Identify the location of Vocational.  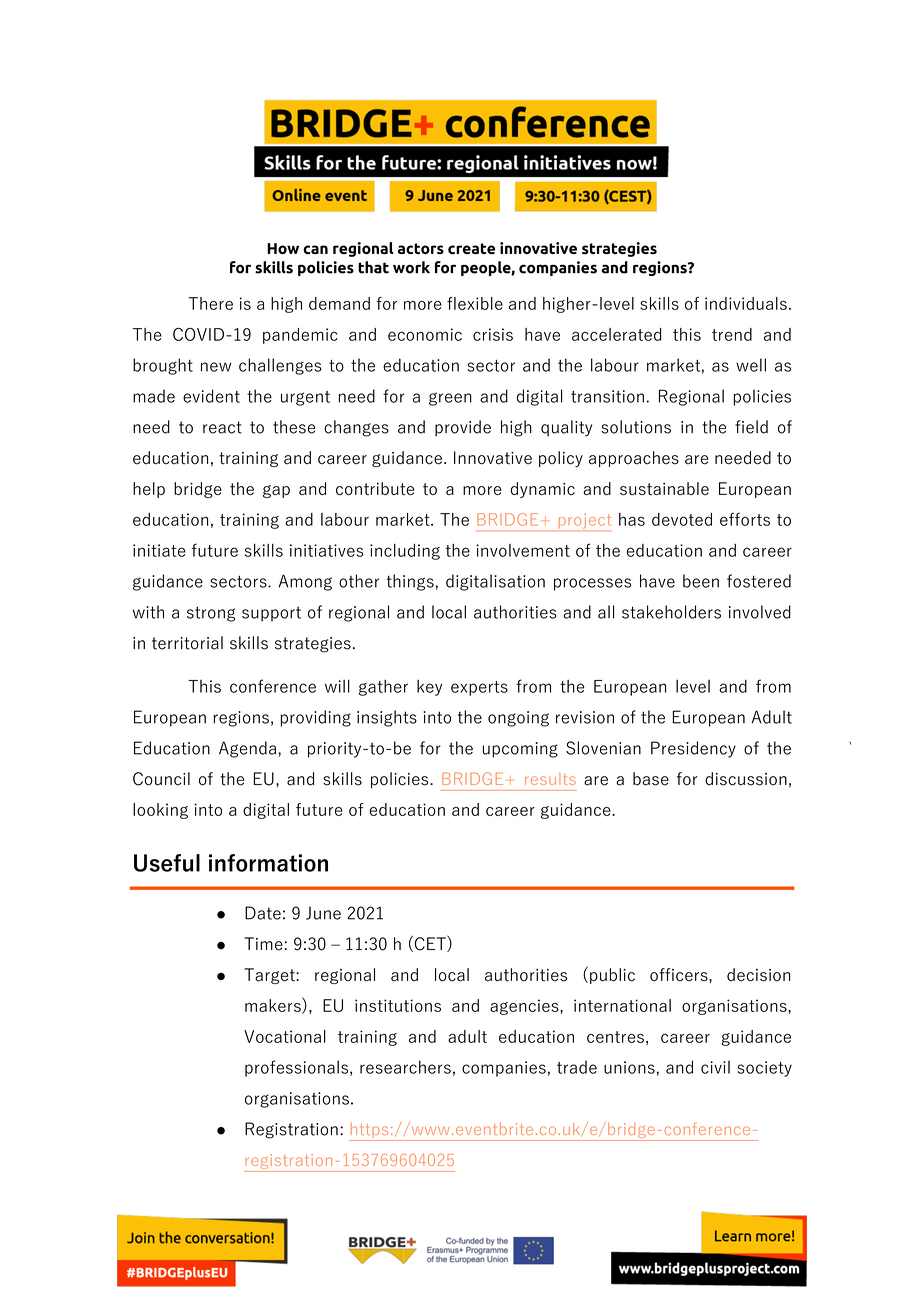
(285, 1036).
